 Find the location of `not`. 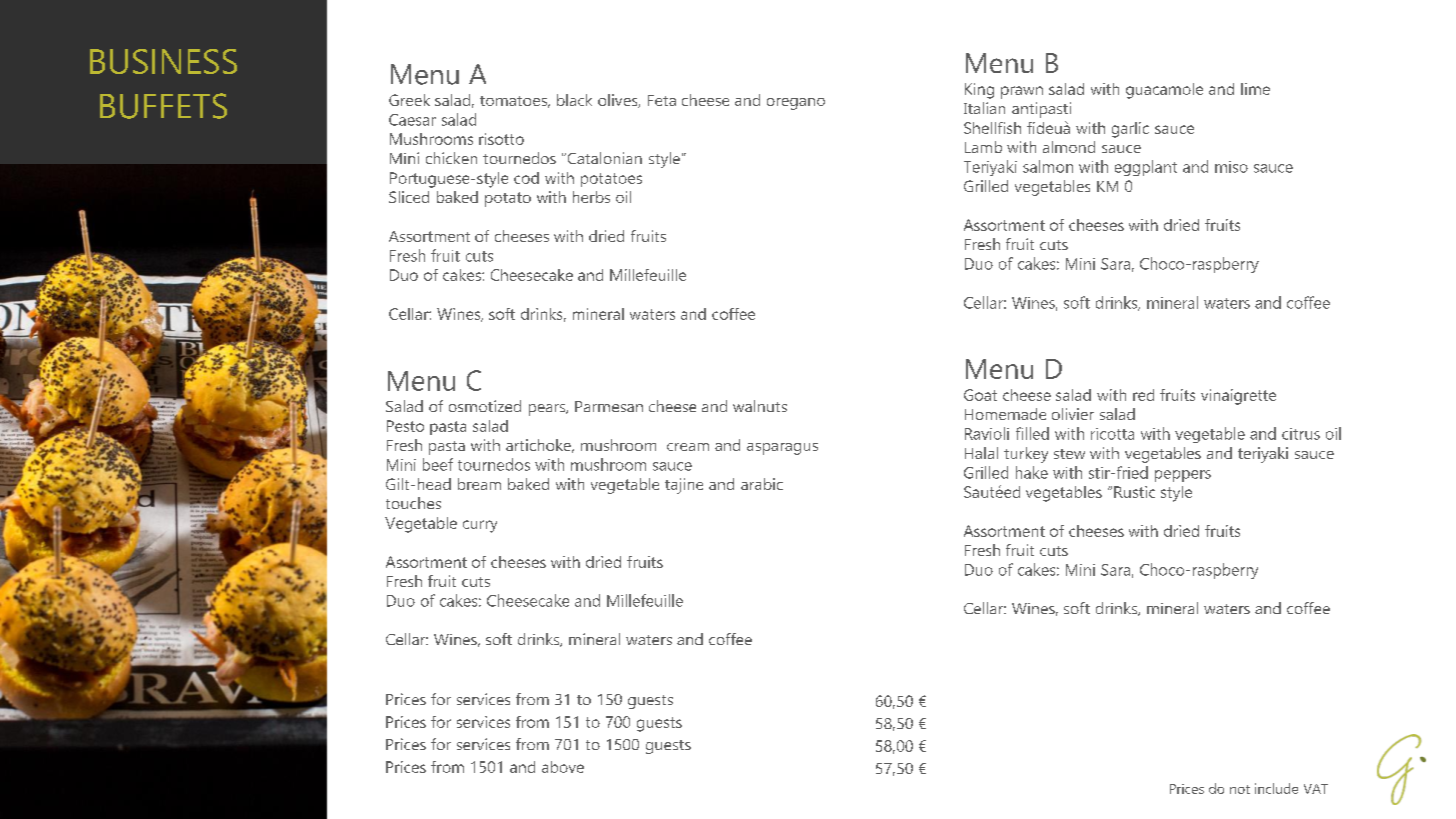

not is located at coordinates (1240, 789).
